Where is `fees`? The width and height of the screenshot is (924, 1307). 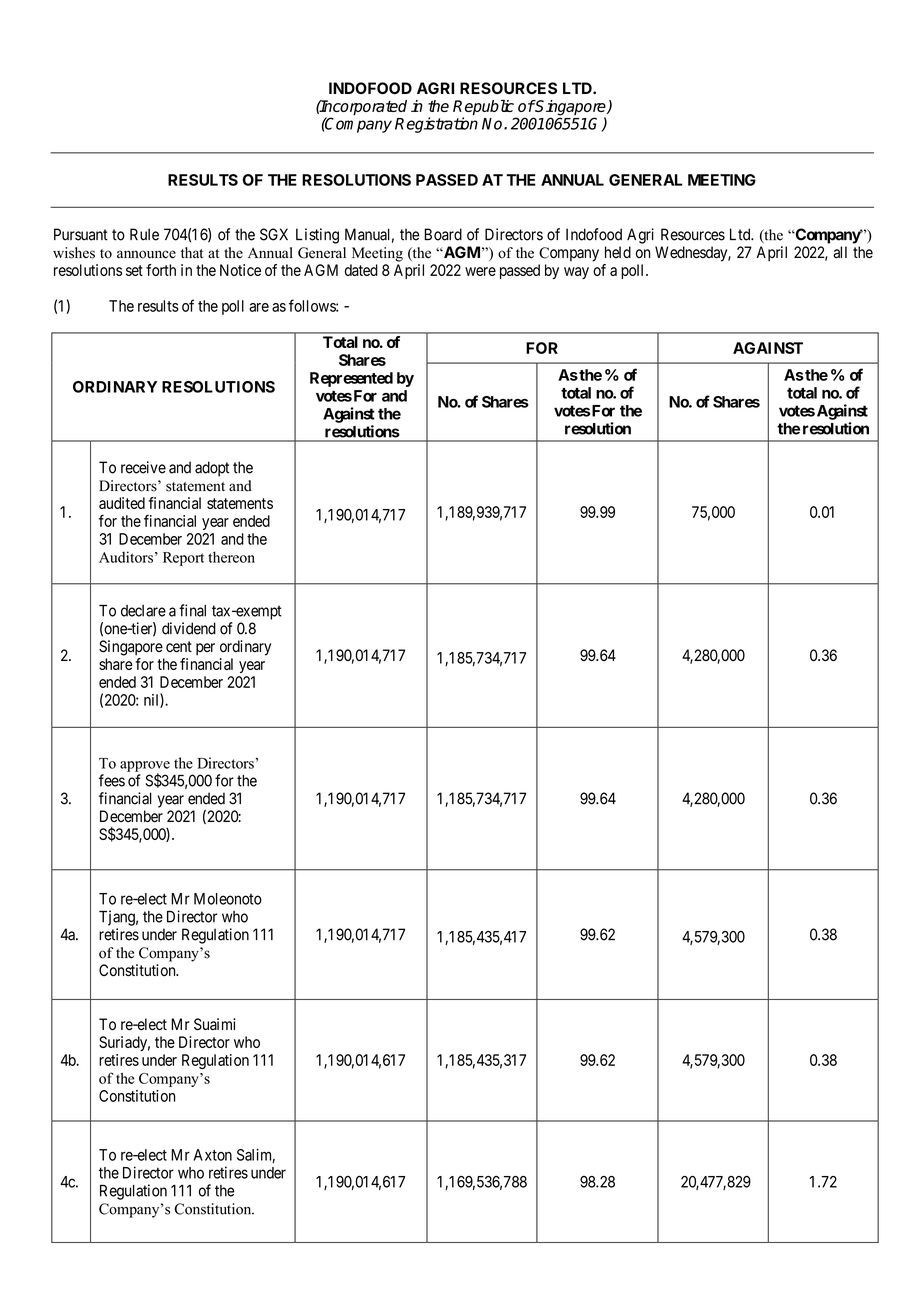 fees is located at coordinates (112, 780).
